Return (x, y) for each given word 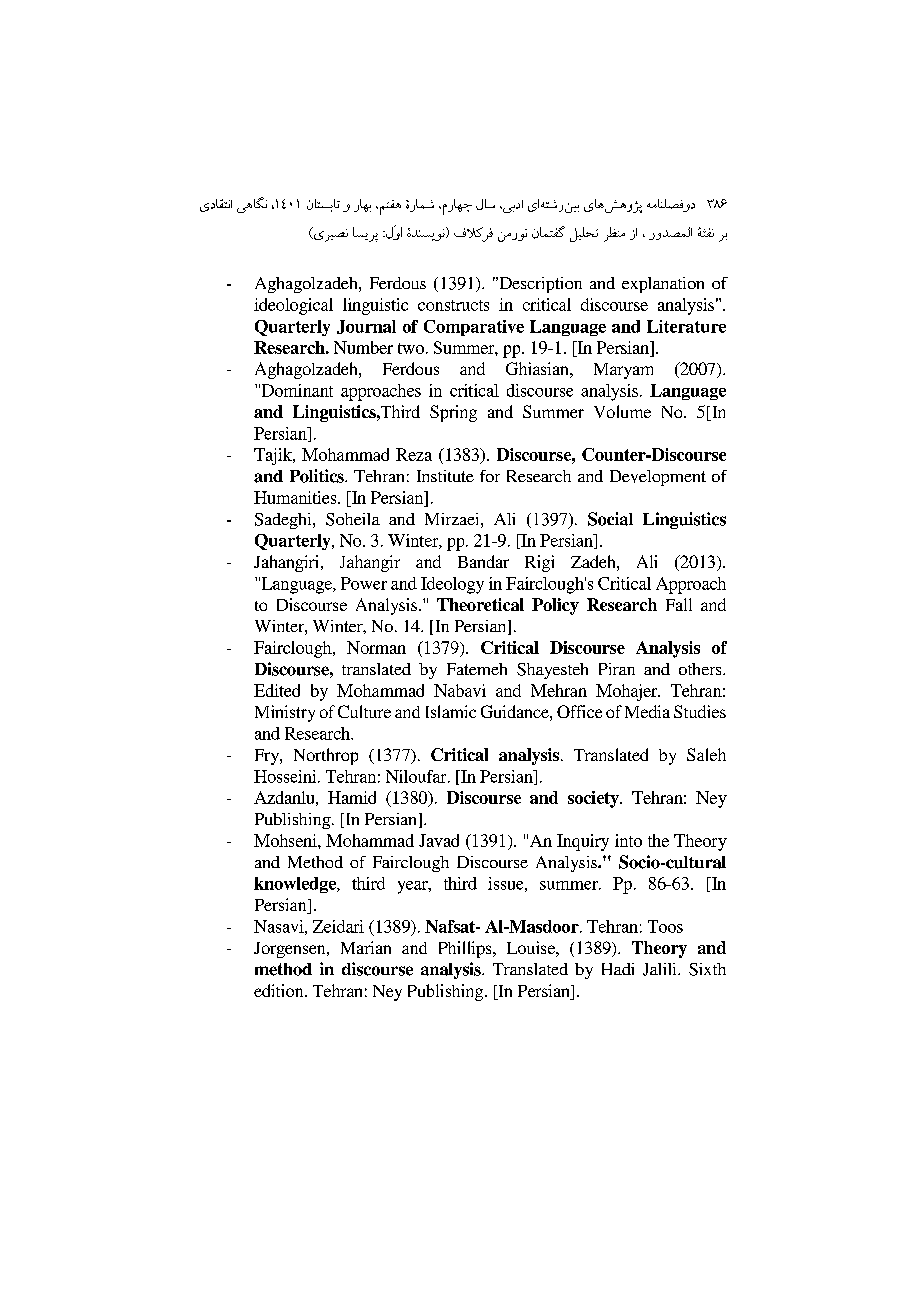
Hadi (618, 969)
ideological (293, 306)
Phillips (466, 949)
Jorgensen (291, 950)
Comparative (474, 328)
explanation (663, 285)
